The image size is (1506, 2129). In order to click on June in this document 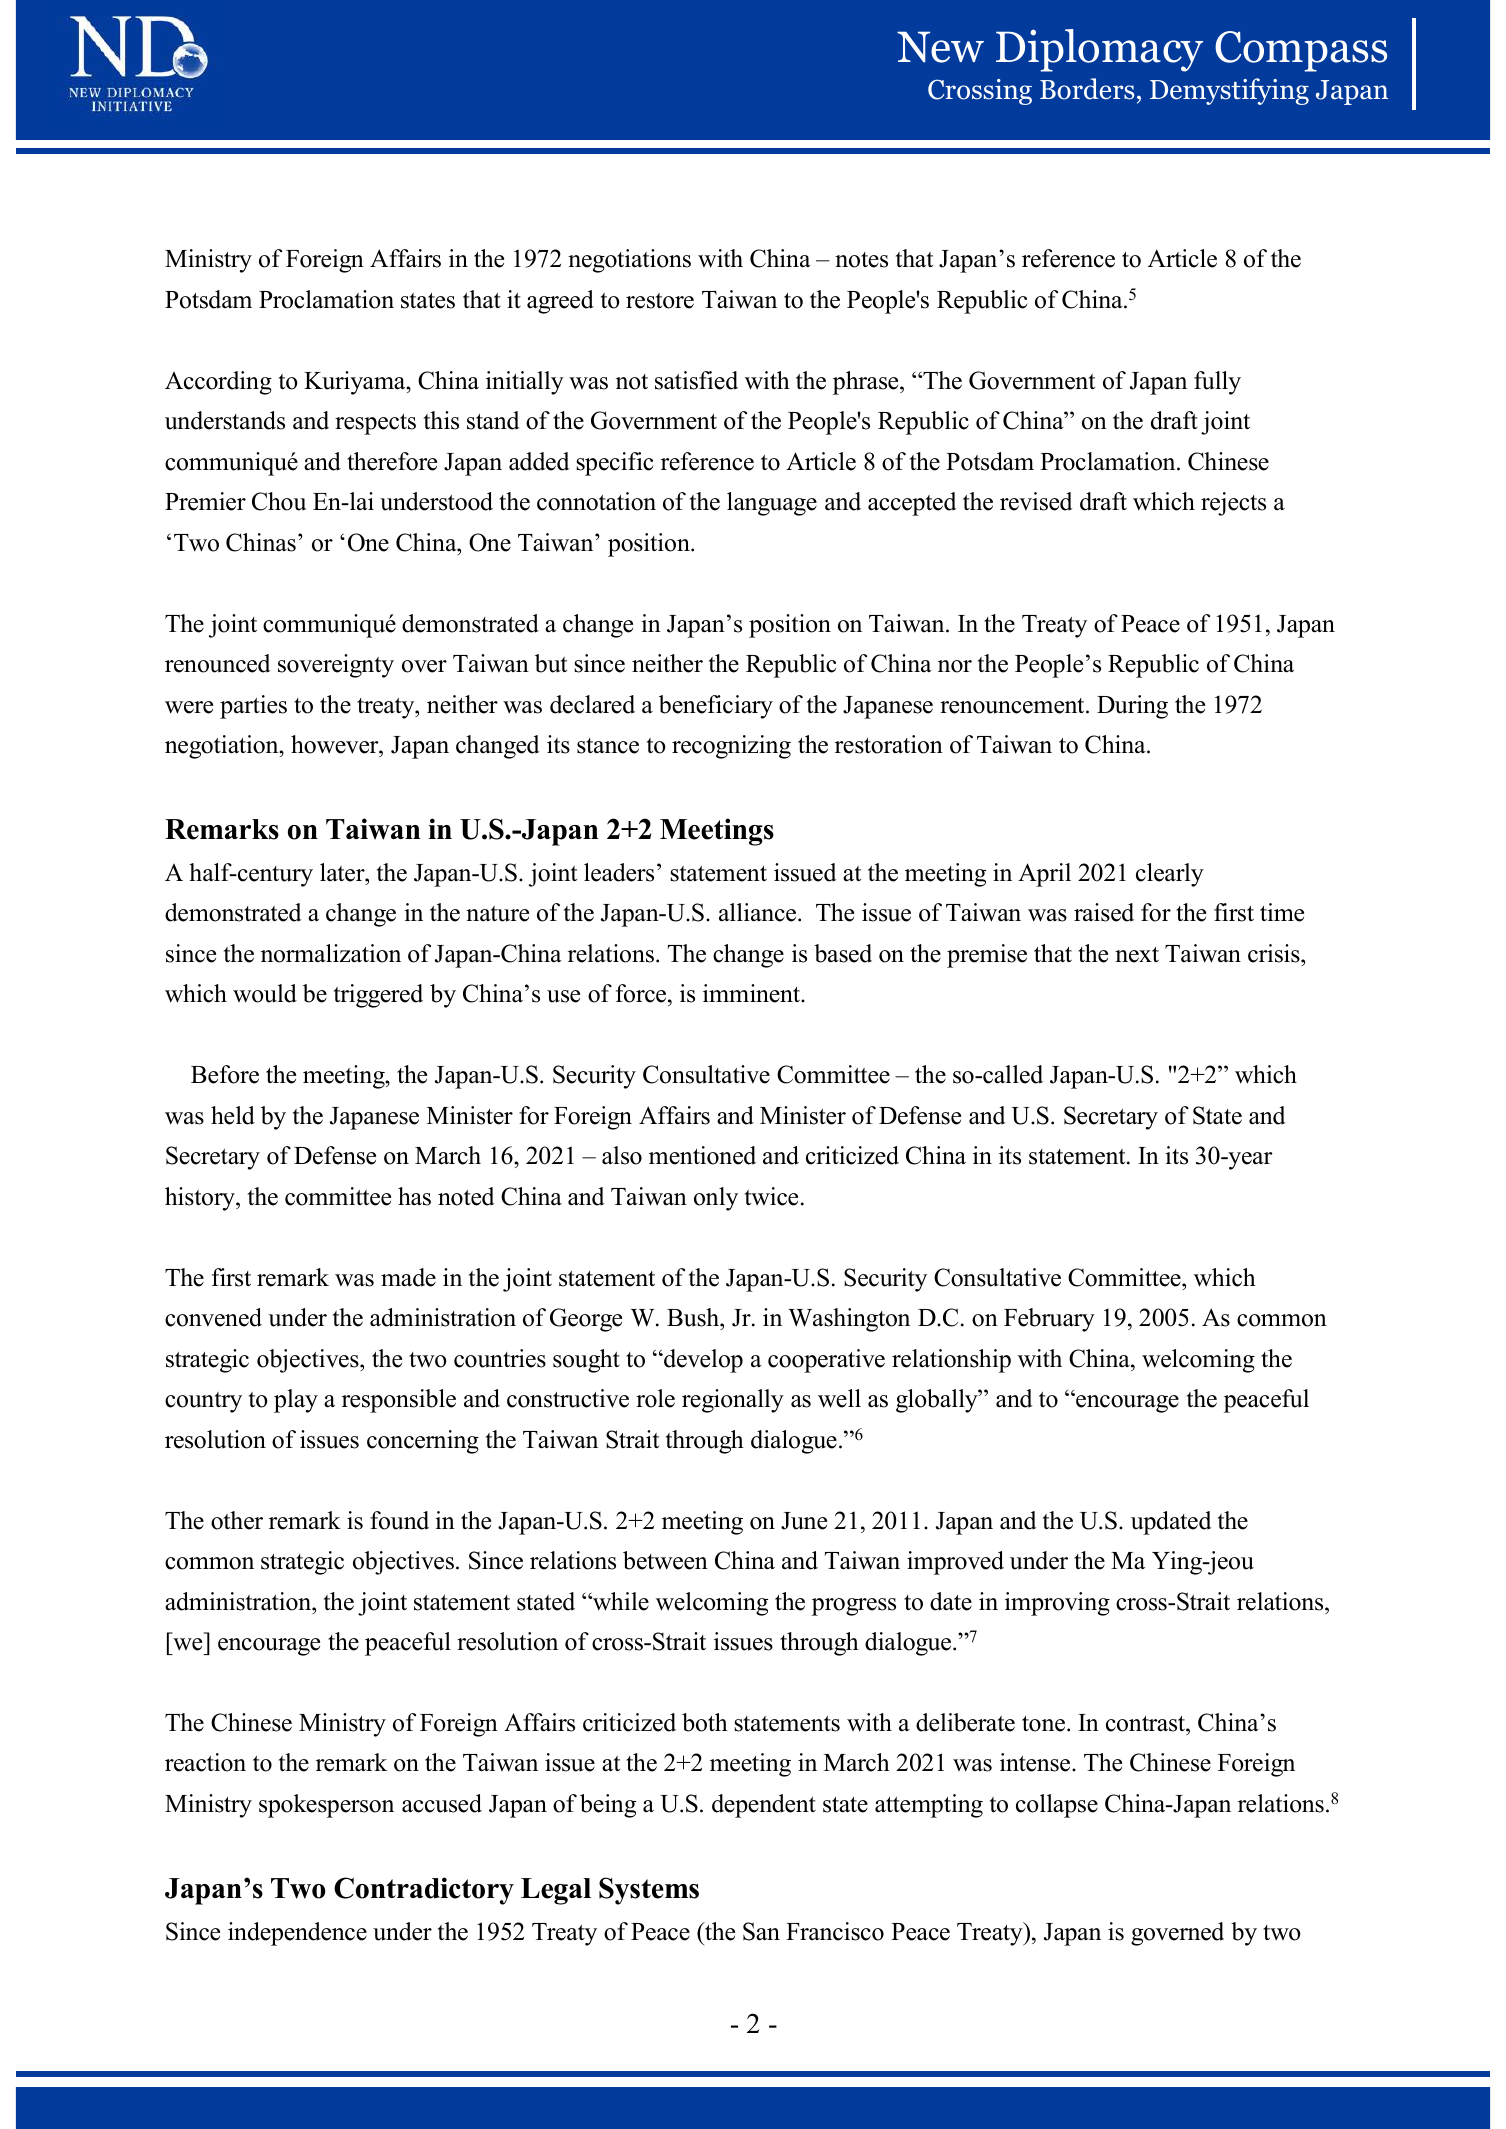, I will do `click(804, 1521)`.
